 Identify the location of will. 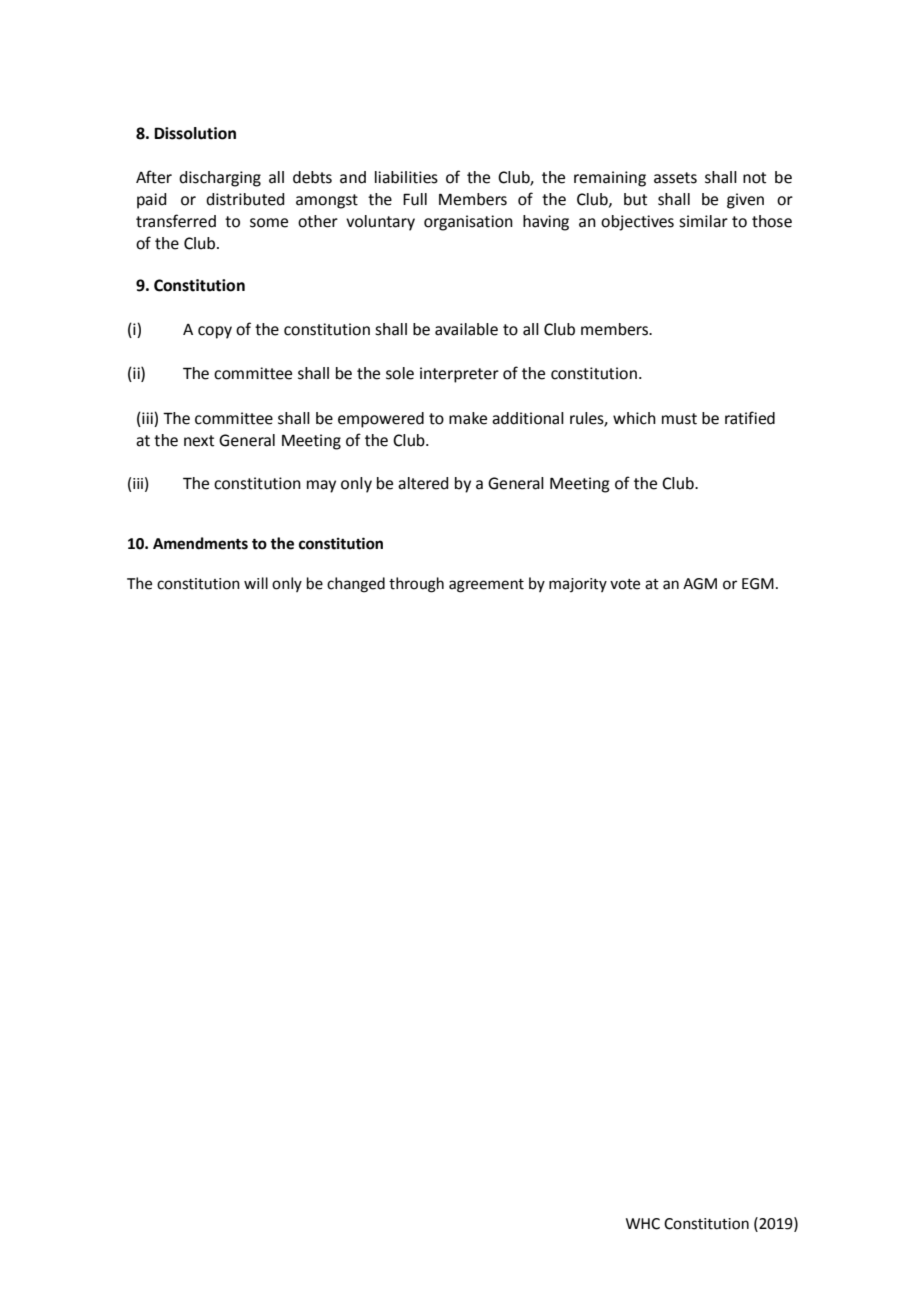
(256, 583).
